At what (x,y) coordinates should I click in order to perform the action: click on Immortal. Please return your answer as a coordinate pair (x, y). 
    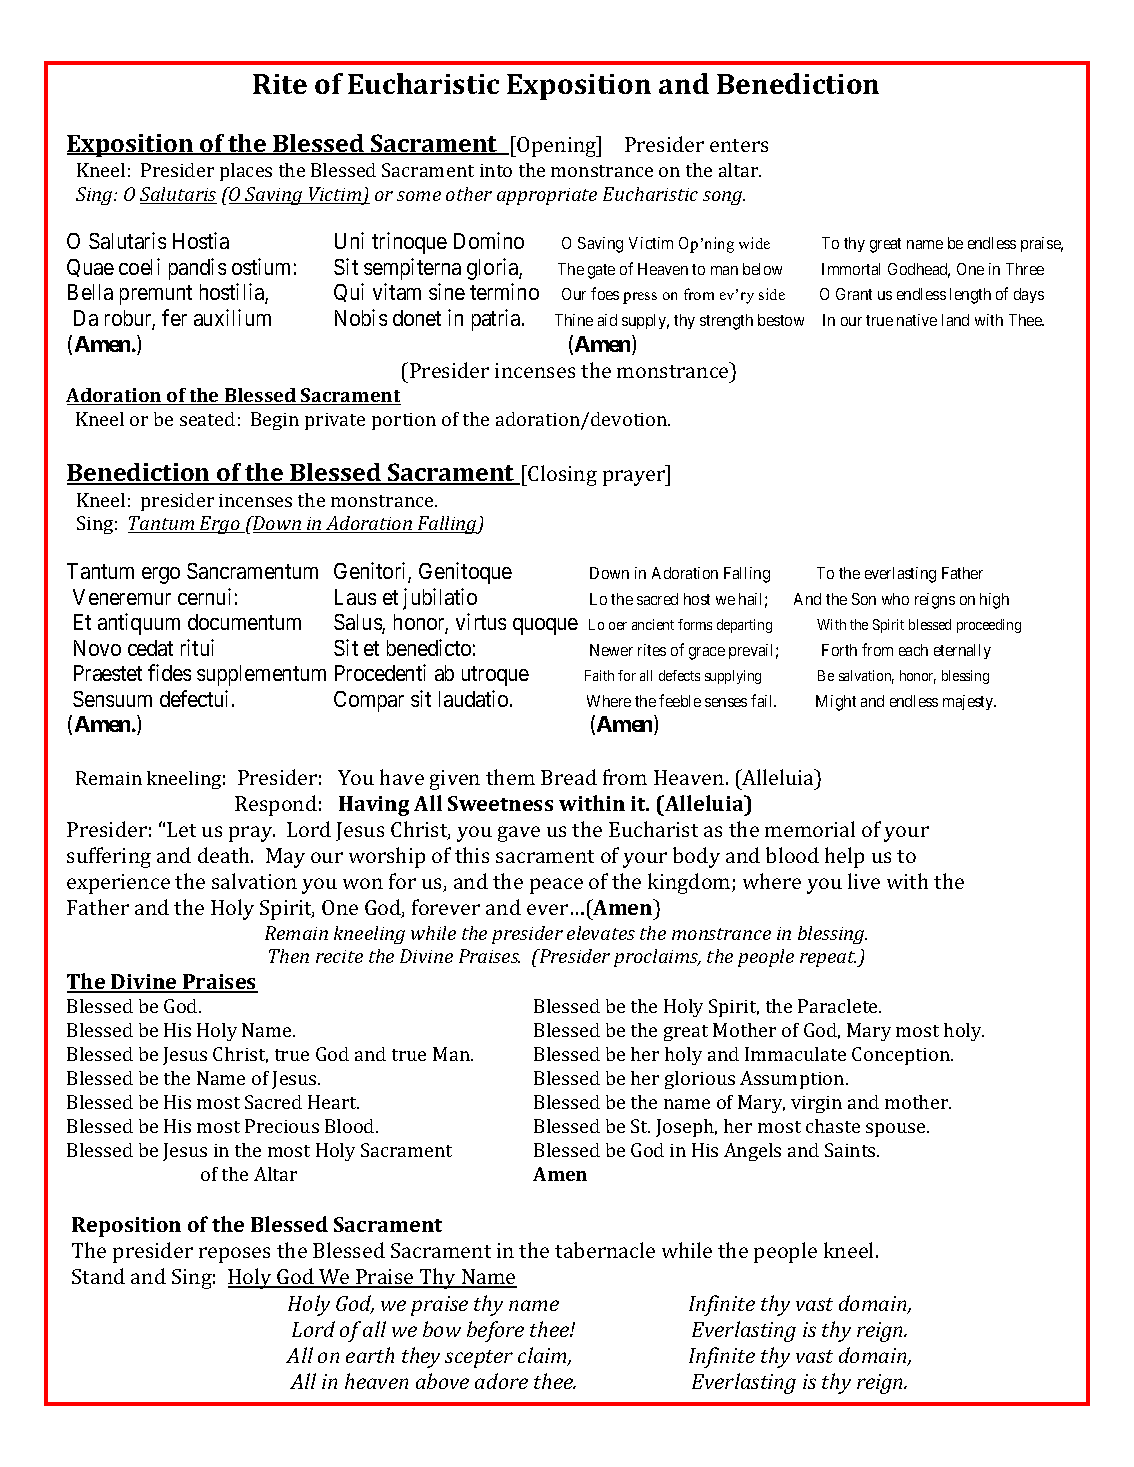
    Looking at the image, I should click on (851, 269).
